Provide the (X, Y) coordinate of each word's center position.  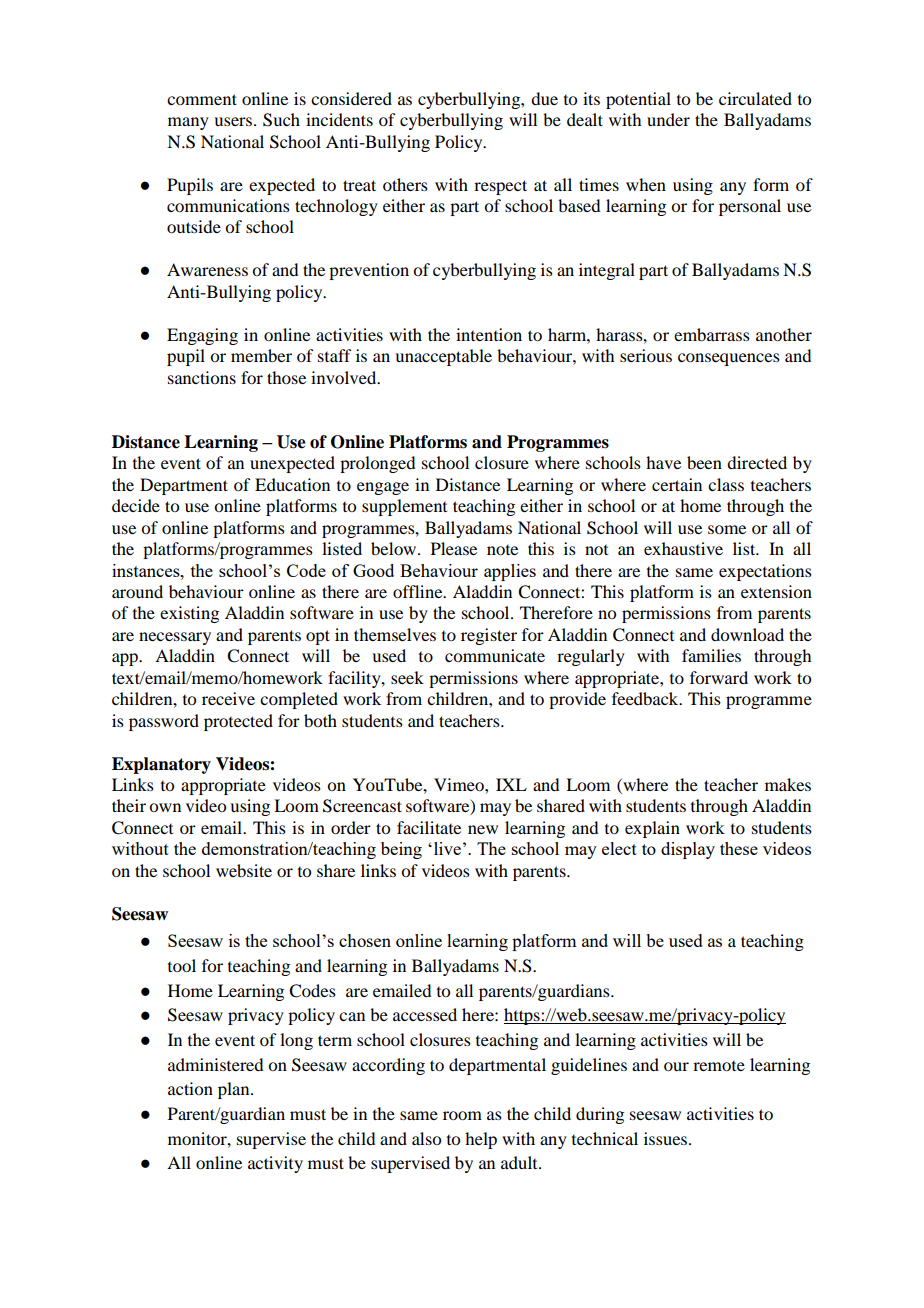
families (711, 655)
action (190, 1088)
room (462, 1115)
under (668, 119)
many (188, 123)
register (489, 636)
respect (500, 187)
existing (189, 614)
